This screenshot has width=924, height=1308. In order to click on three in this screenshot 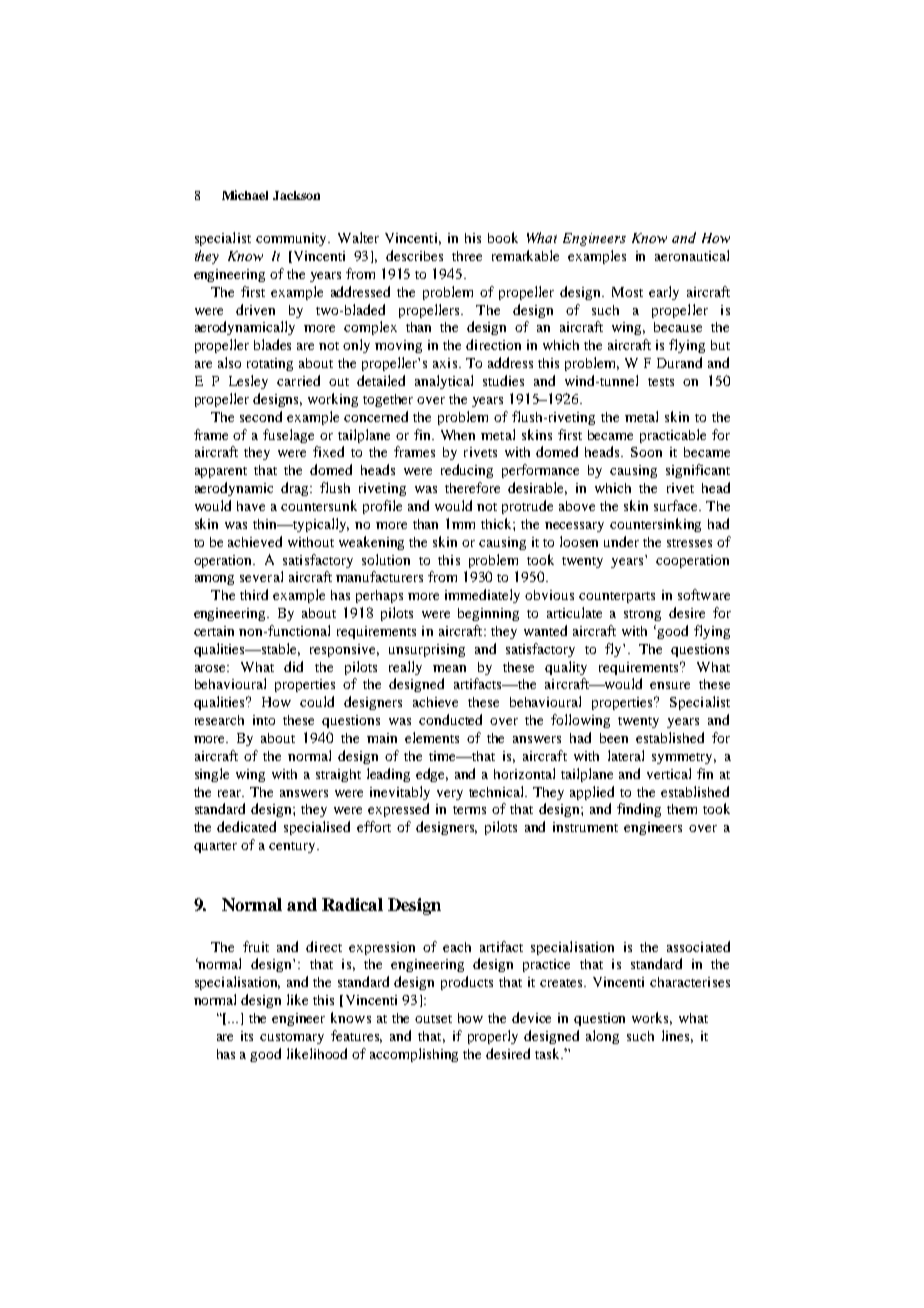, I will do `click(467, 256)`.
